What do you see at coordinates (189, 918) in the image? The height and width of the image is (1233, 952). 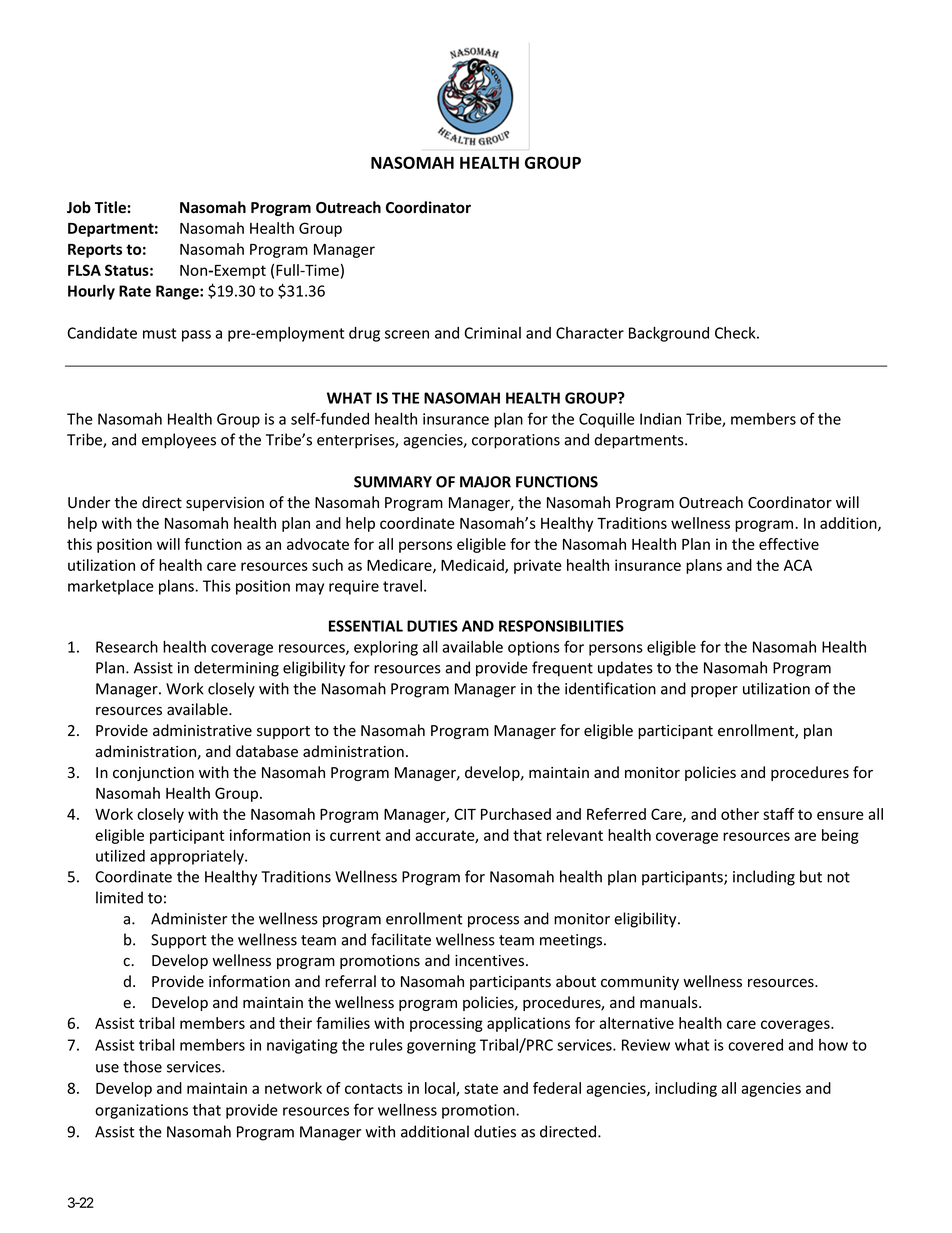 I see `Administer` at bounding box center [189, 918].
